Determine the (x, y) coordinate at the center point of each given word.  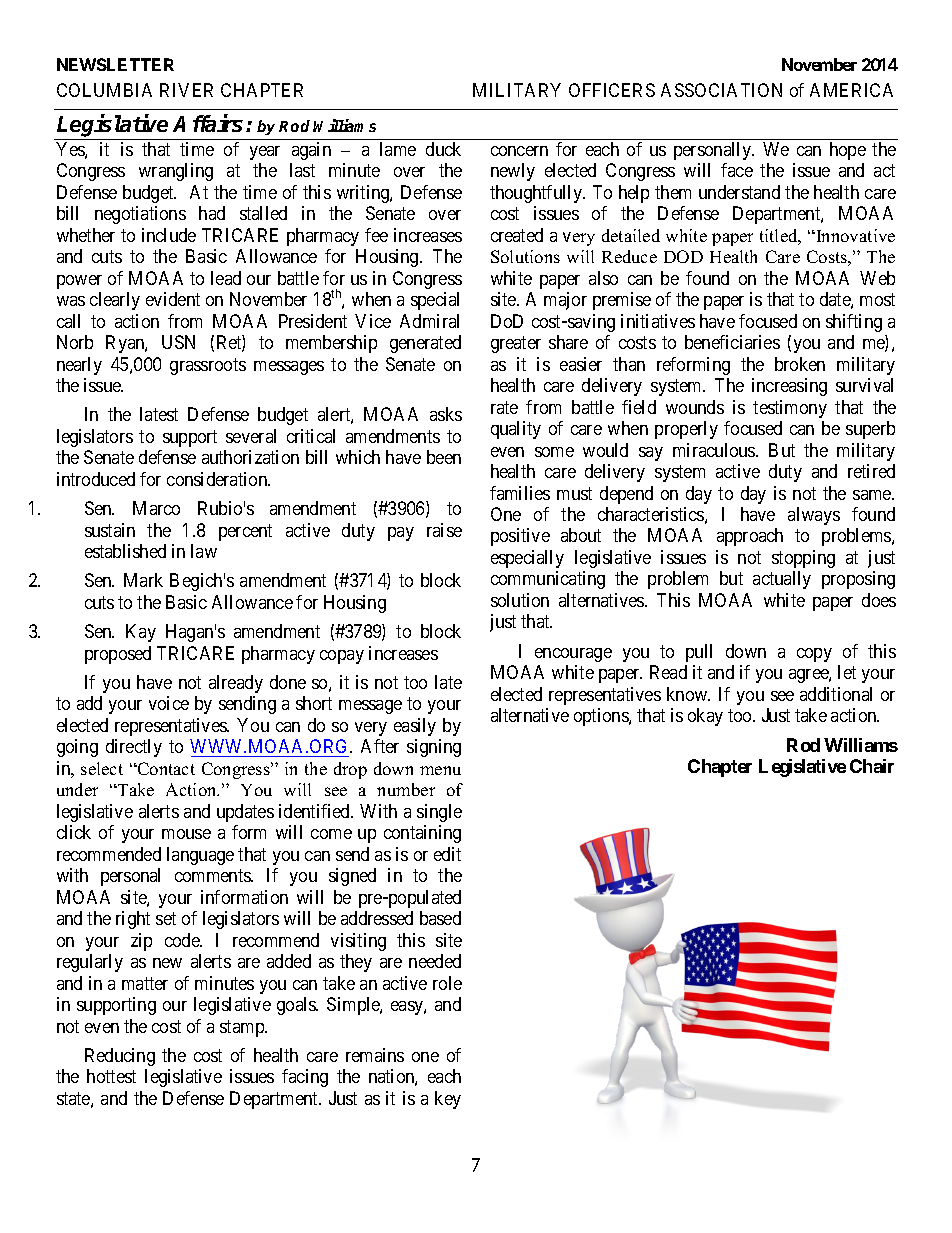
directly (134, 748)
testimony (790, 409)
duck (443, 149)
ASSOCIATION (721, 90)
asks (446, 414)
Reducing (120, 1057)
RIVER (186, 90)
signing (434, 748)
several (251, 436)
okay (705, 717)
